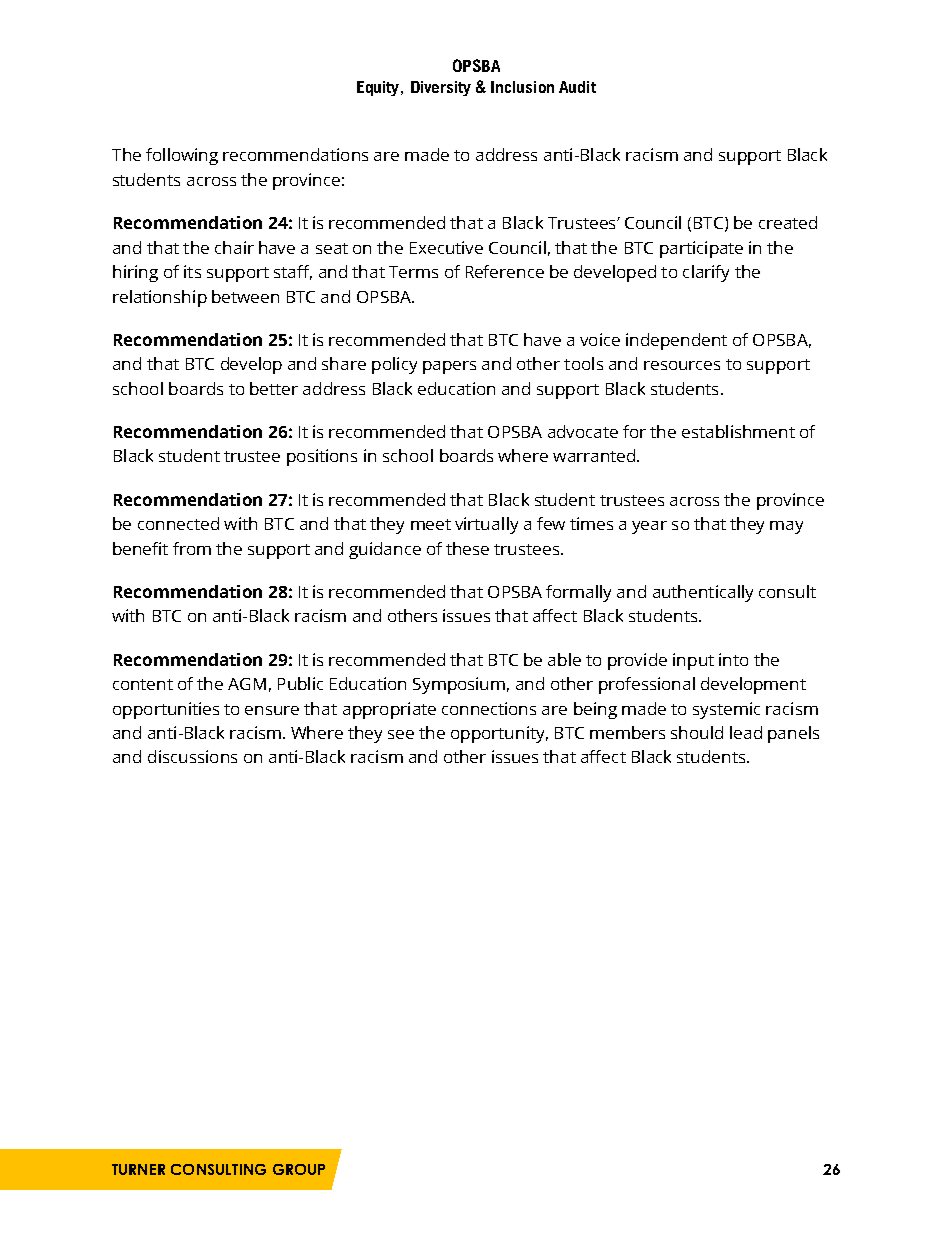 The image size is (952, 1233). What do you see at coordinates (192, 756) in the screenshot?
I see `discussions` at bounding box center [192, 756].
